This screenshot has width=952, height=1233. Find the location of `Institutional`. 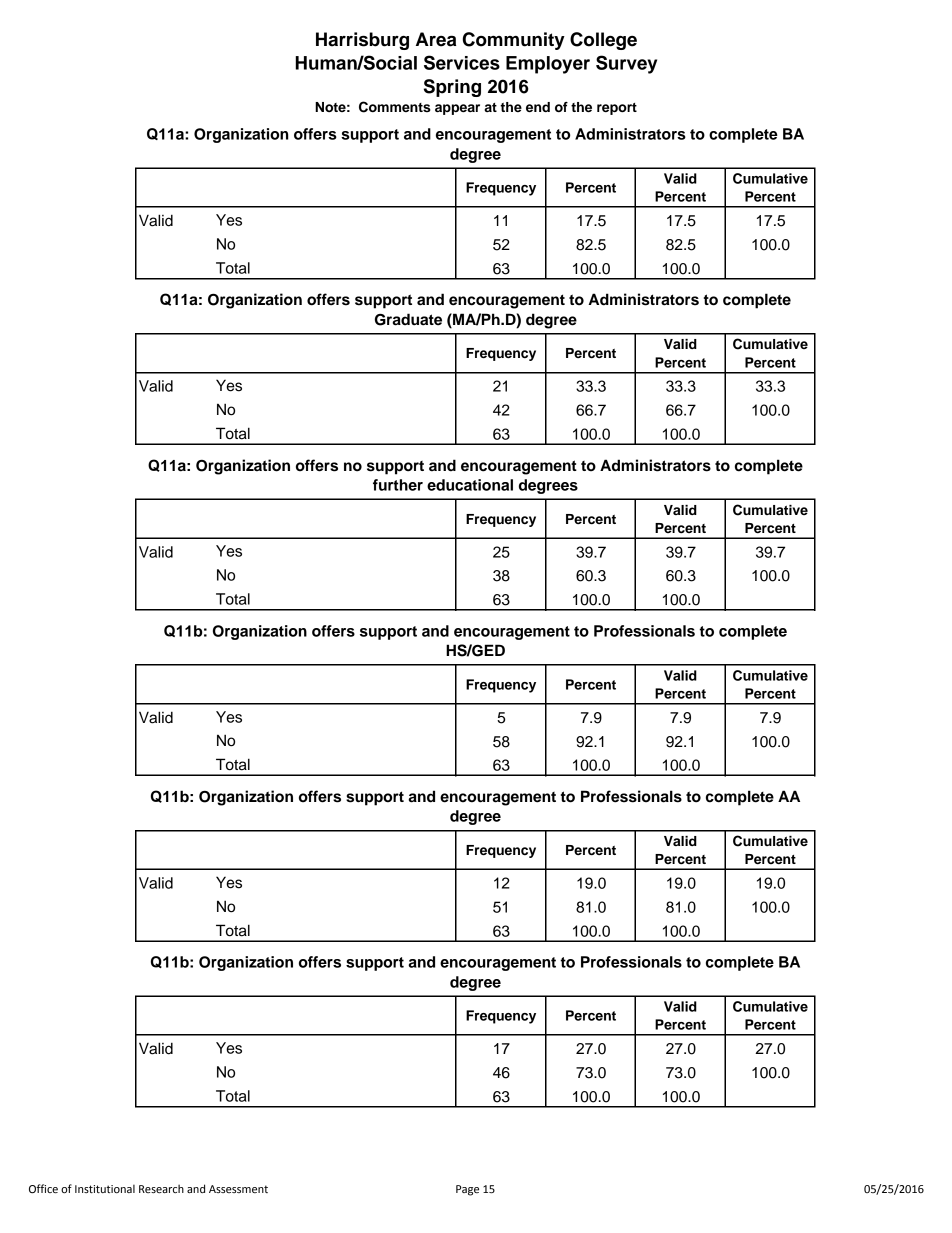

Institutional is located at coordinates (105, 1188).
